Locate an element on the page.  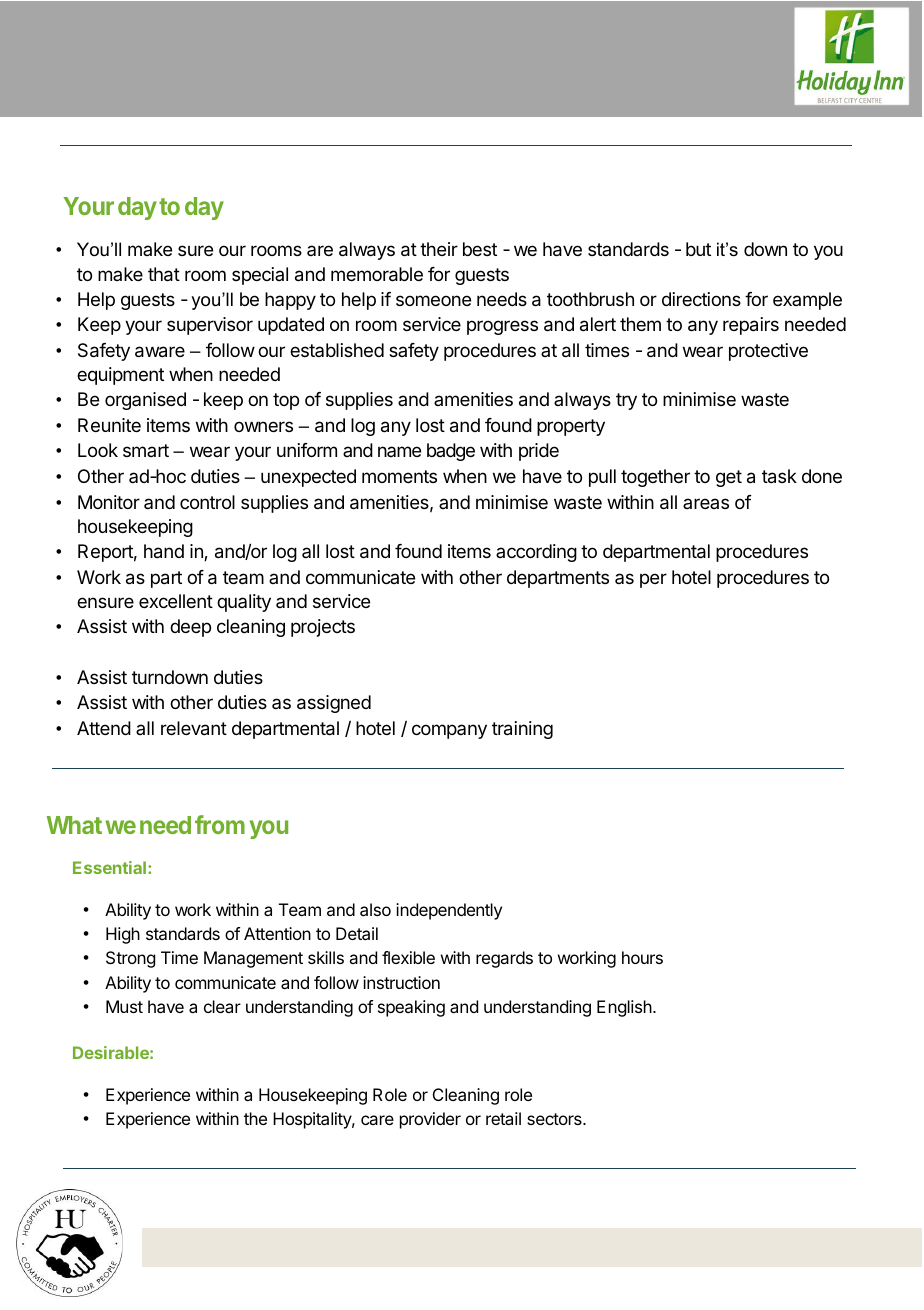
areas is located at coordinates (706, 503).
